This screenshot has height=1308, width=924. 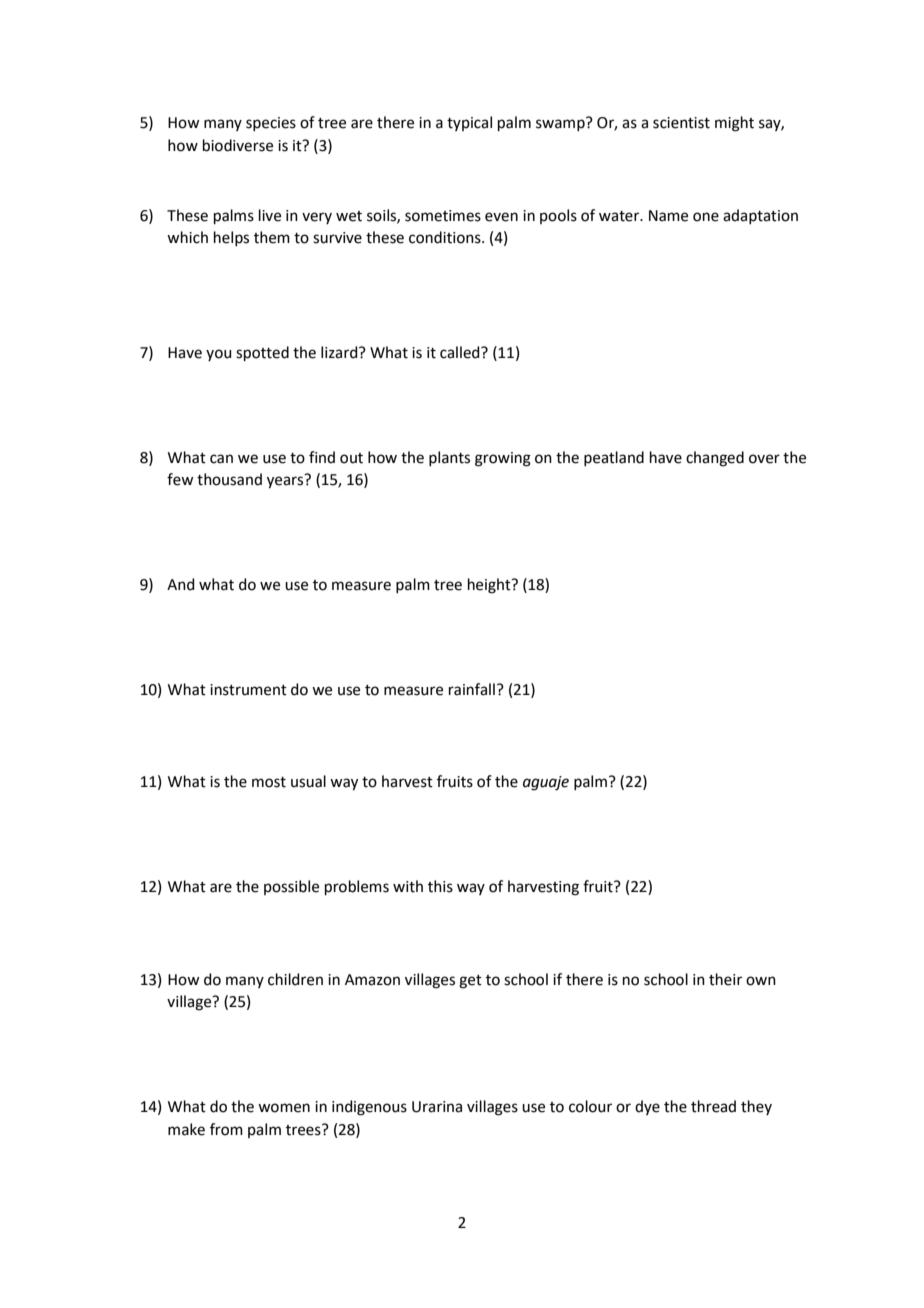 What do you see at coordinates (369, 1108) in the screenshot?
I see `indigenous` at bounding box center [369, 1108].
